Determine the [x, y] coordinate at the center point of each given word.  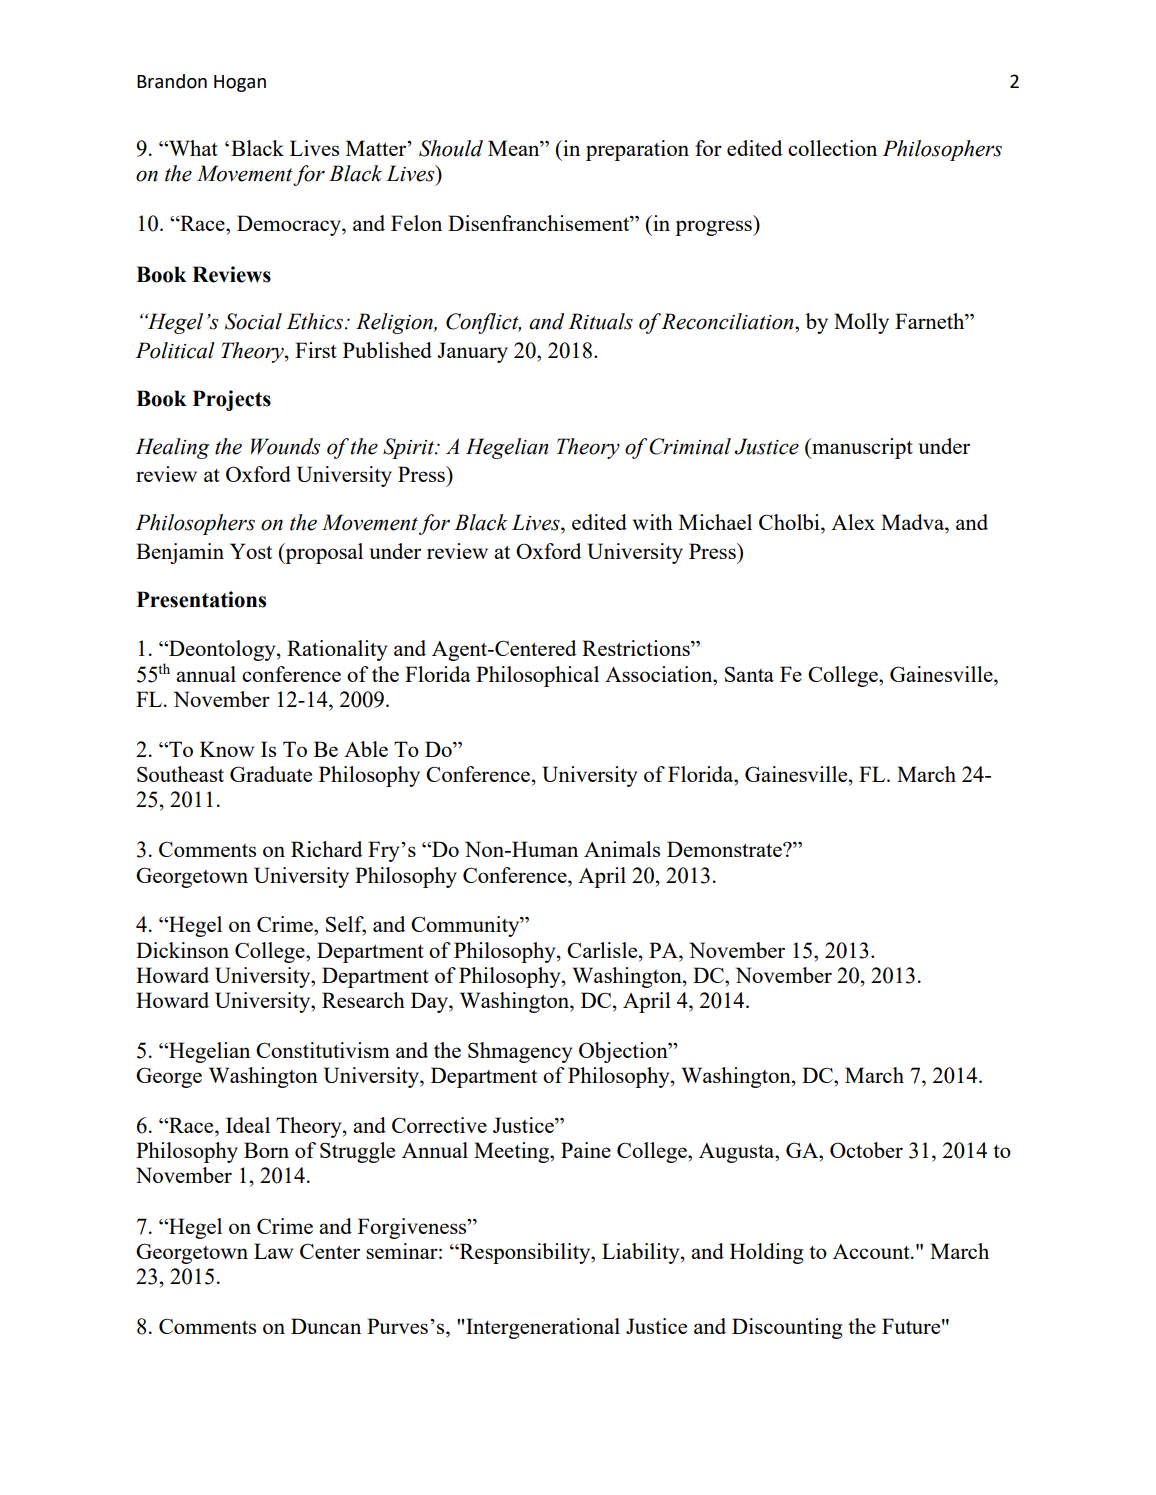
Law [273, 1251]
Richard [326, 849]
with [653, 522]
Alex [853, 522]
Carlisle [603, 950]
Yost [251, 551]
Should [451, 148]
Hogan [240, 83]
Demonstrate [725, 849]
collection [832, 148]
